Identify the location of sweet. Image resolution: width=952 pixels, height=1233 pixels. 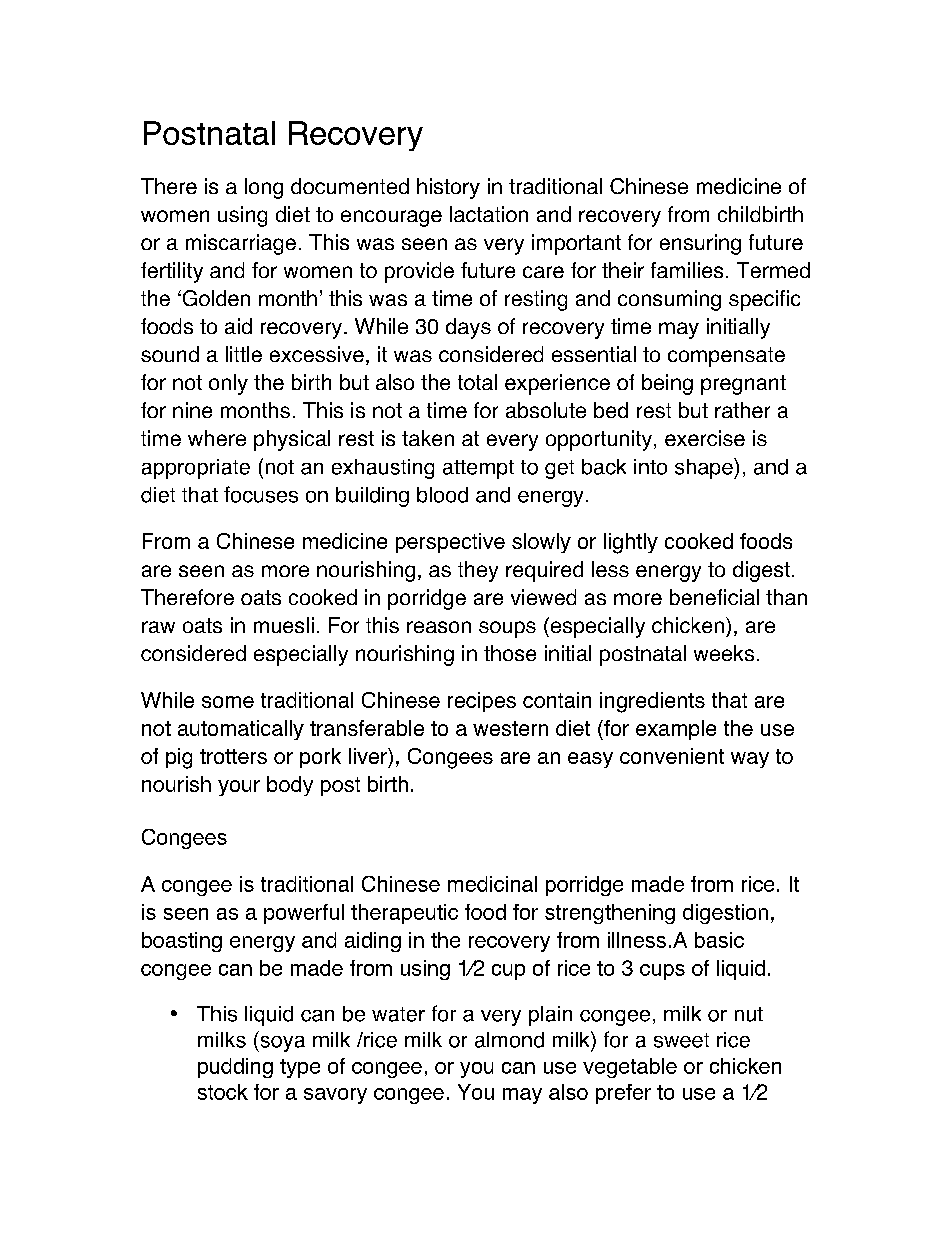
(681, 1040).
